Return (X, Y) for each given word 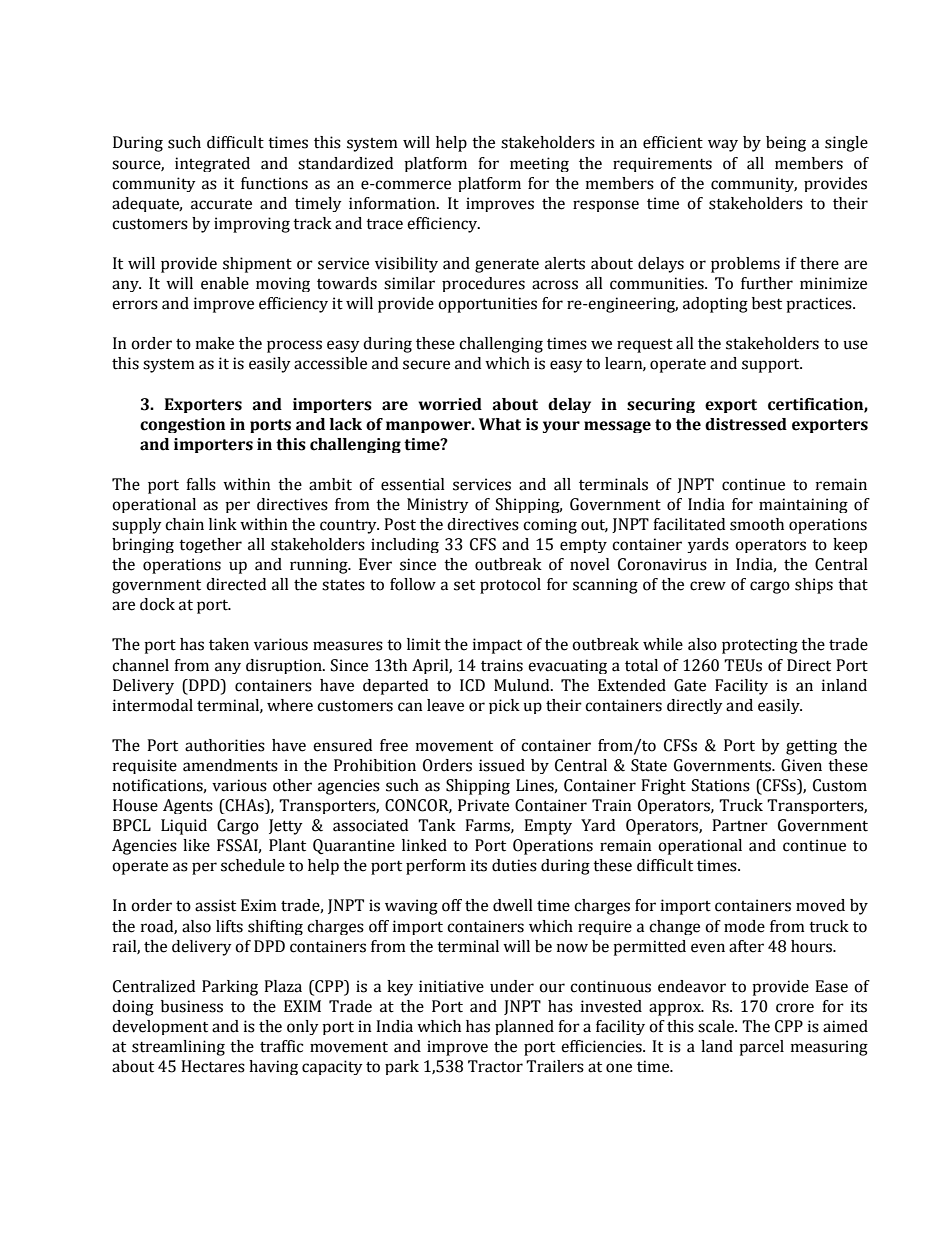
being (786, 144)
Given (801, 765)
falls (201, 484)
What (500, 424)
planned (524, 1027)
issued (502, 765)
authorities (225, 745)
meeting (539, 164)
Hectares (213, 1066)
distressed (746, 424)
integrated (212, 164)
